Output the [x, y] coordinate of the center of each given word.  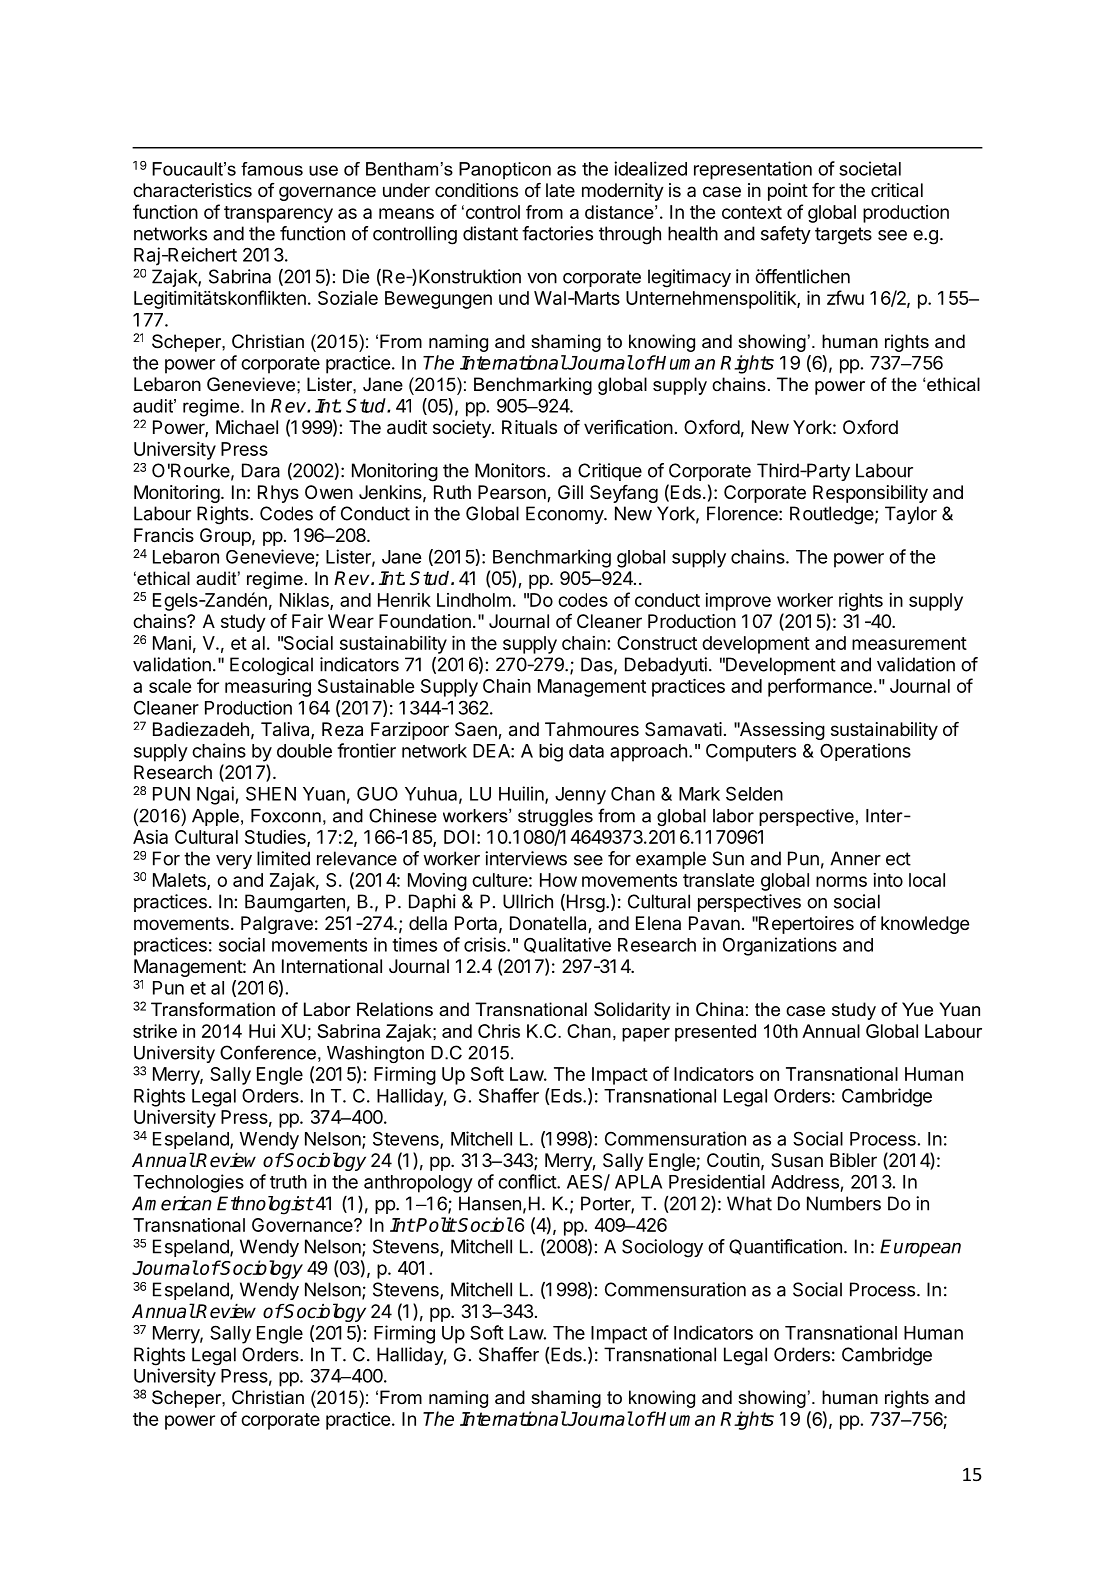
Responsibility [870, 494]
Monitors [511, 470]
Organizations [780, 946]
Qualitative [567, 945]
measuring [268, 688]
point [788, 192]
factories [557, 233]
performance [820, 687]
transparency [278, 214]
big [551, 752]
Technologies [188, 1183]
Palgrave [277, 925]
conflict [528, 1181]
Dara [261, 470]
